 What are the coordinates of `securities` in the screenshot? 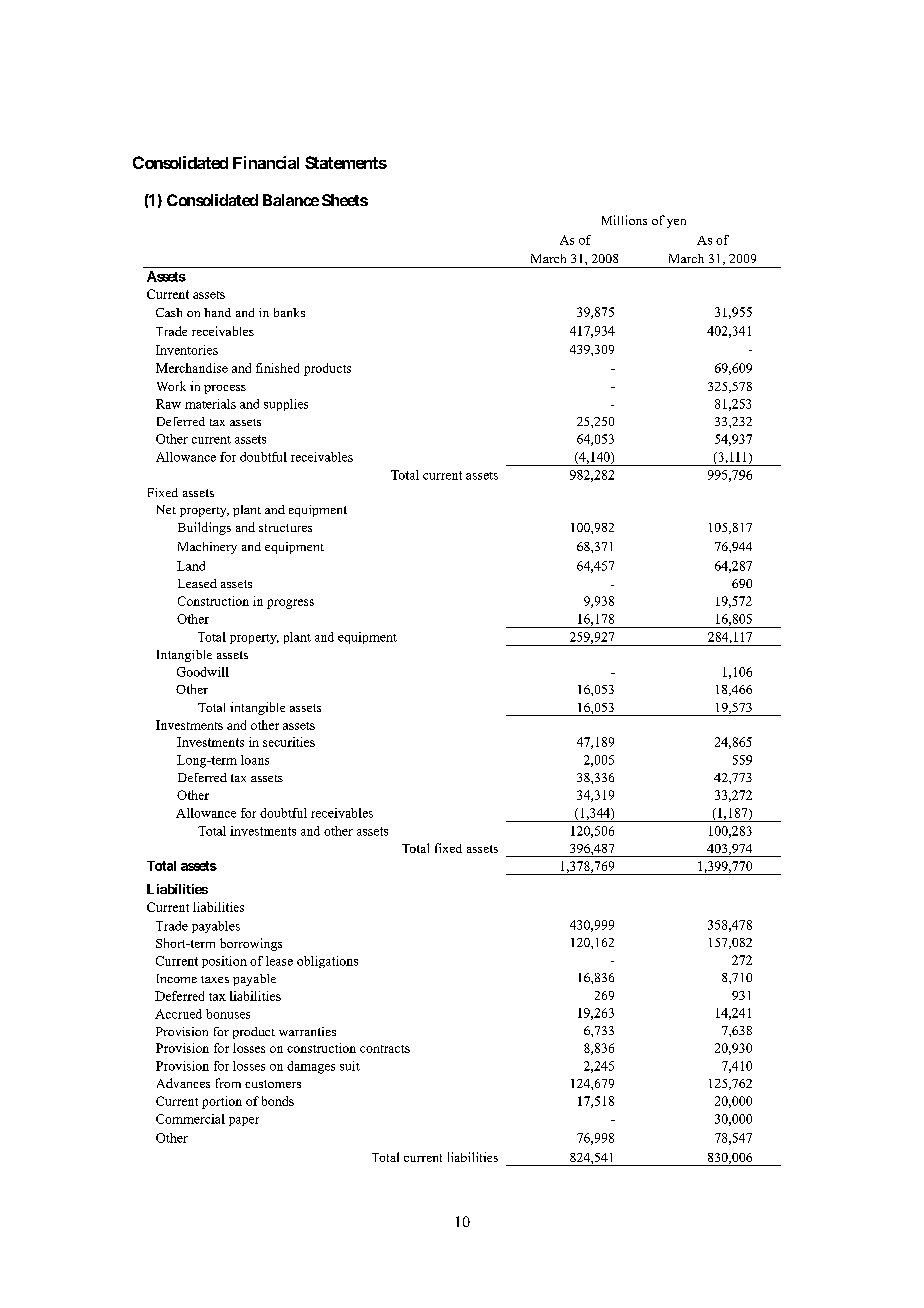 It's located at (289, 742).
